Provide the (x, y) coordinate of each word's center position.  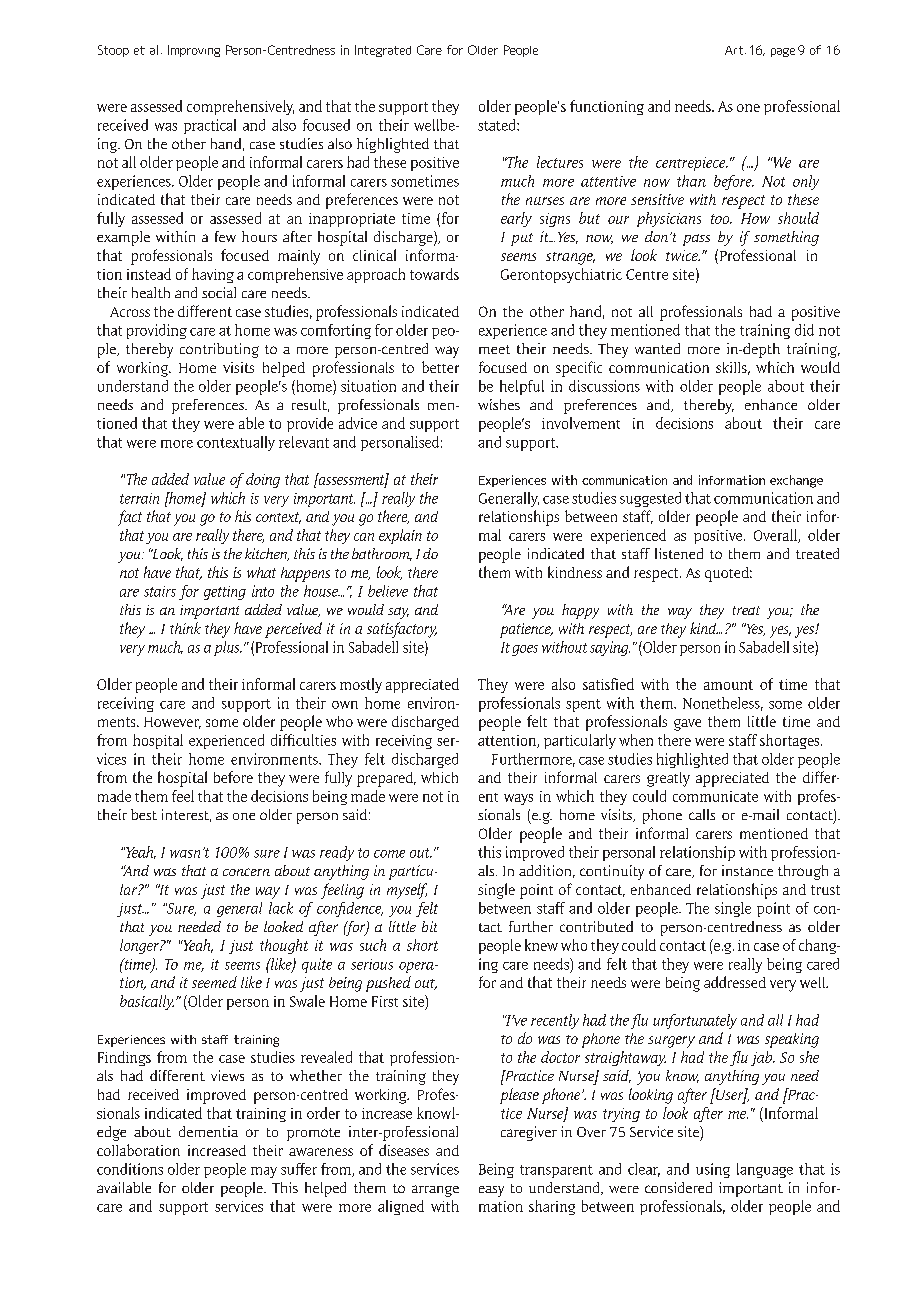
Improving (194, 51)
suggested (650, 499)
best (144, 814)
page (783, 52)
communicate (715, 796)
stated (498, 125)
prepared (386, 779)
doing (263, 480)
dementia (208, 1131)
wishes (499, 404)
